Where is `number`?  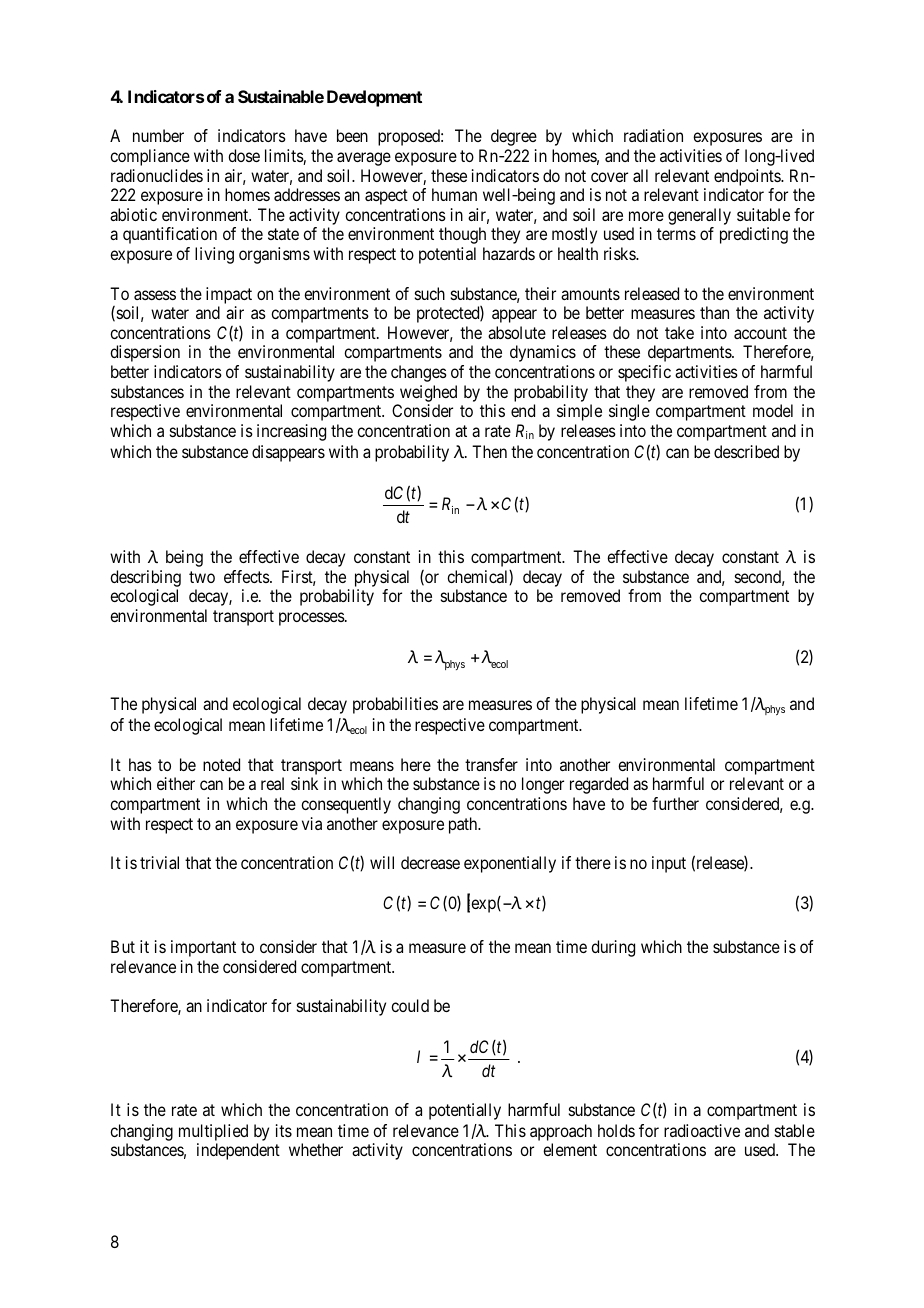 number is located at coordinates (158, 135).
